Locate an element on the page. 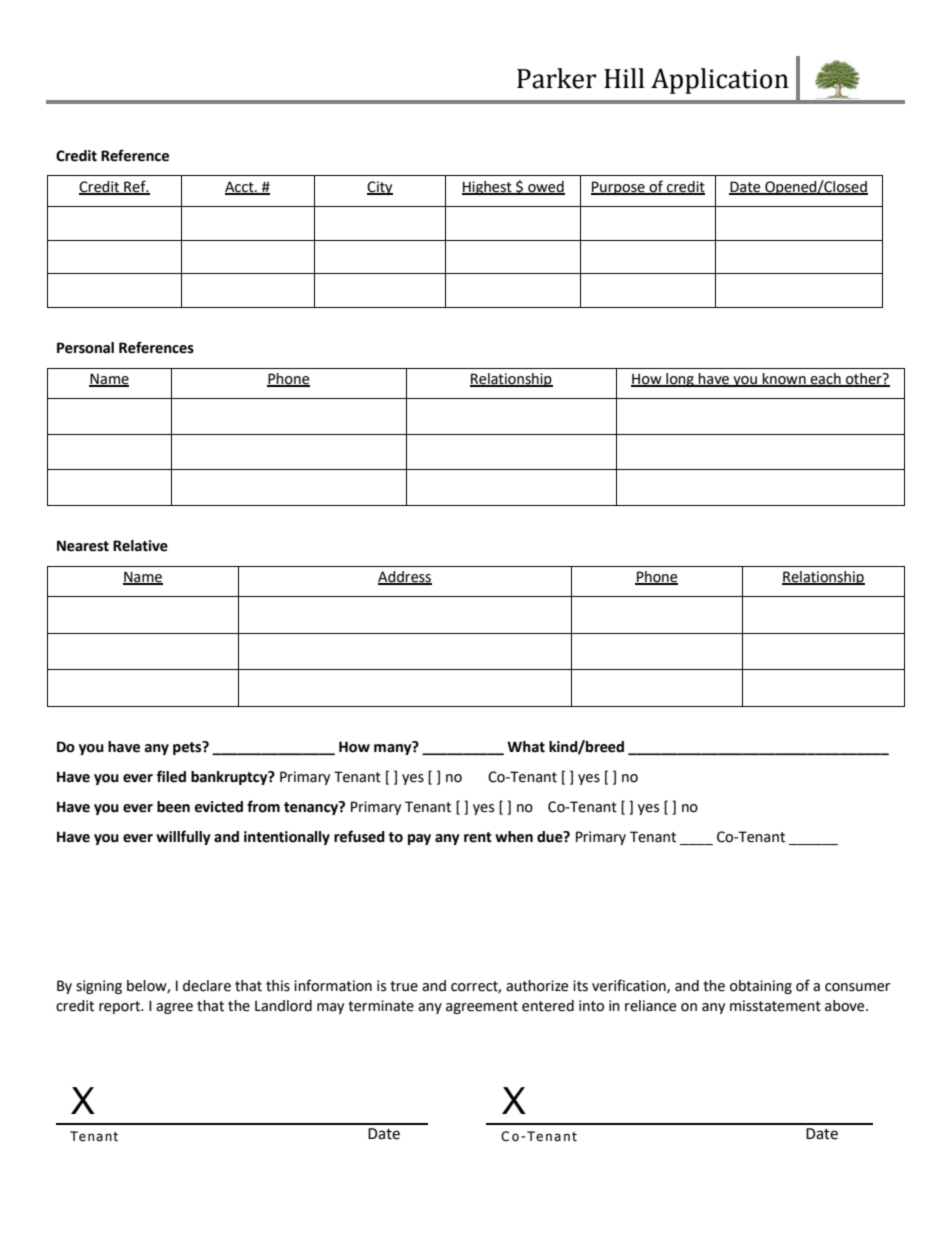 This image has width=952, height=1233. Application is located at coordinates (720, 81).
